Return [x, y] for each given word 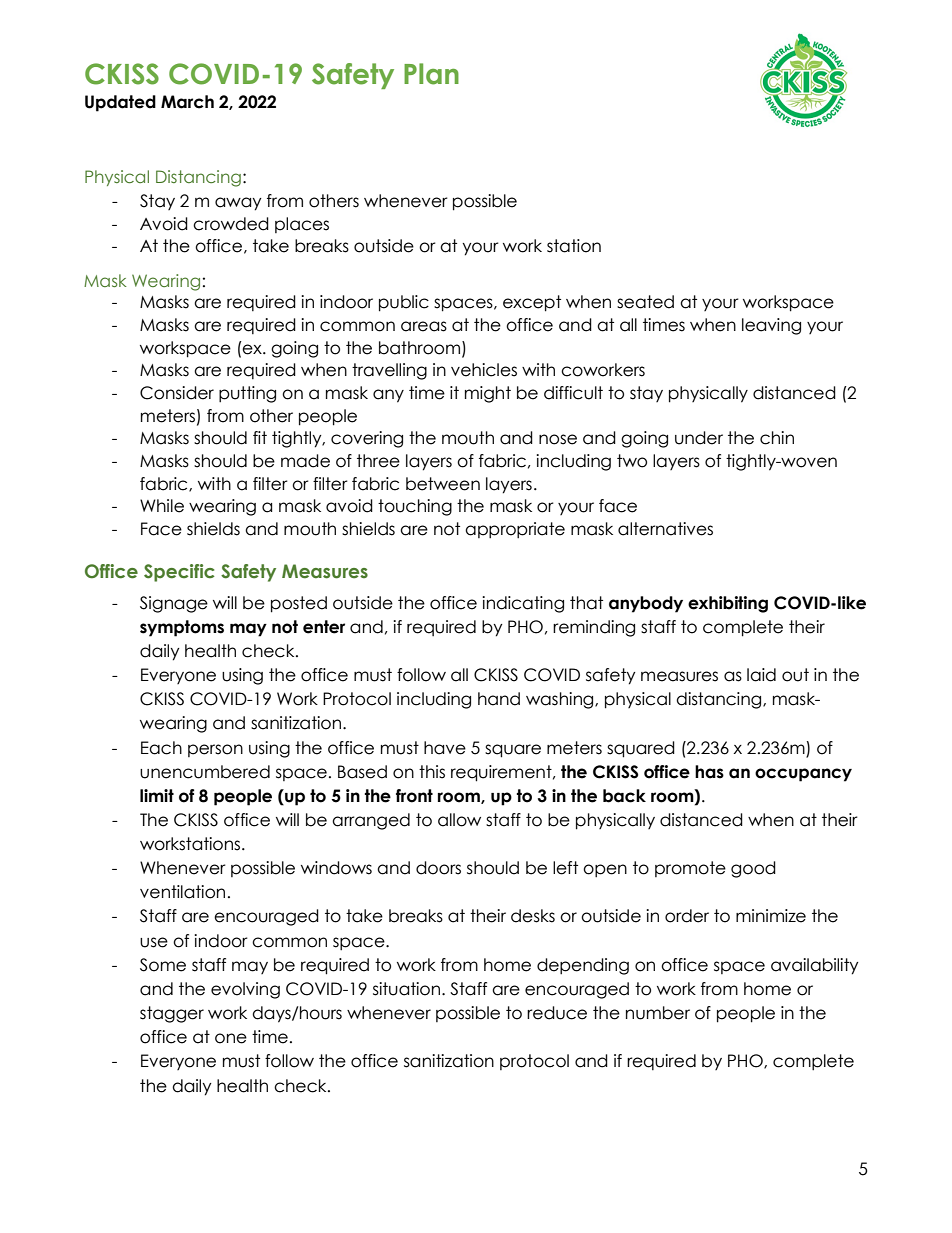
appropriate [515, 530]
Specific [179, 573]
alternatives [665, 529]
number [658, 1013]
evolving [245, 990]
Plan [431, 74]
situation [408, 989]
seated [645, 302]
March [187, 102]
